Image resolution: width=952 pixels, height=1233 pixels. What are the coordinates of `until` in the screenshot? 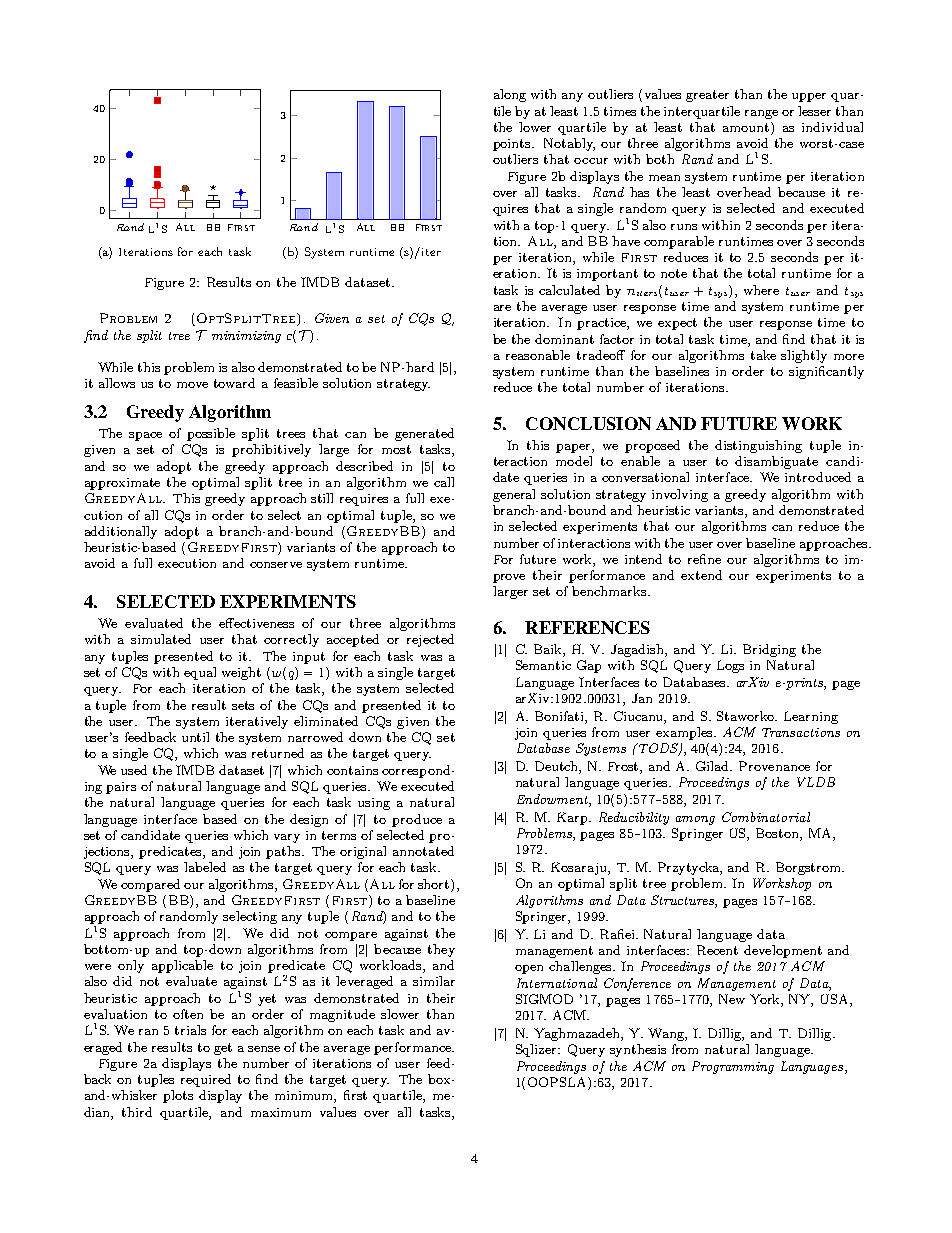 It's located at (195, 737).
